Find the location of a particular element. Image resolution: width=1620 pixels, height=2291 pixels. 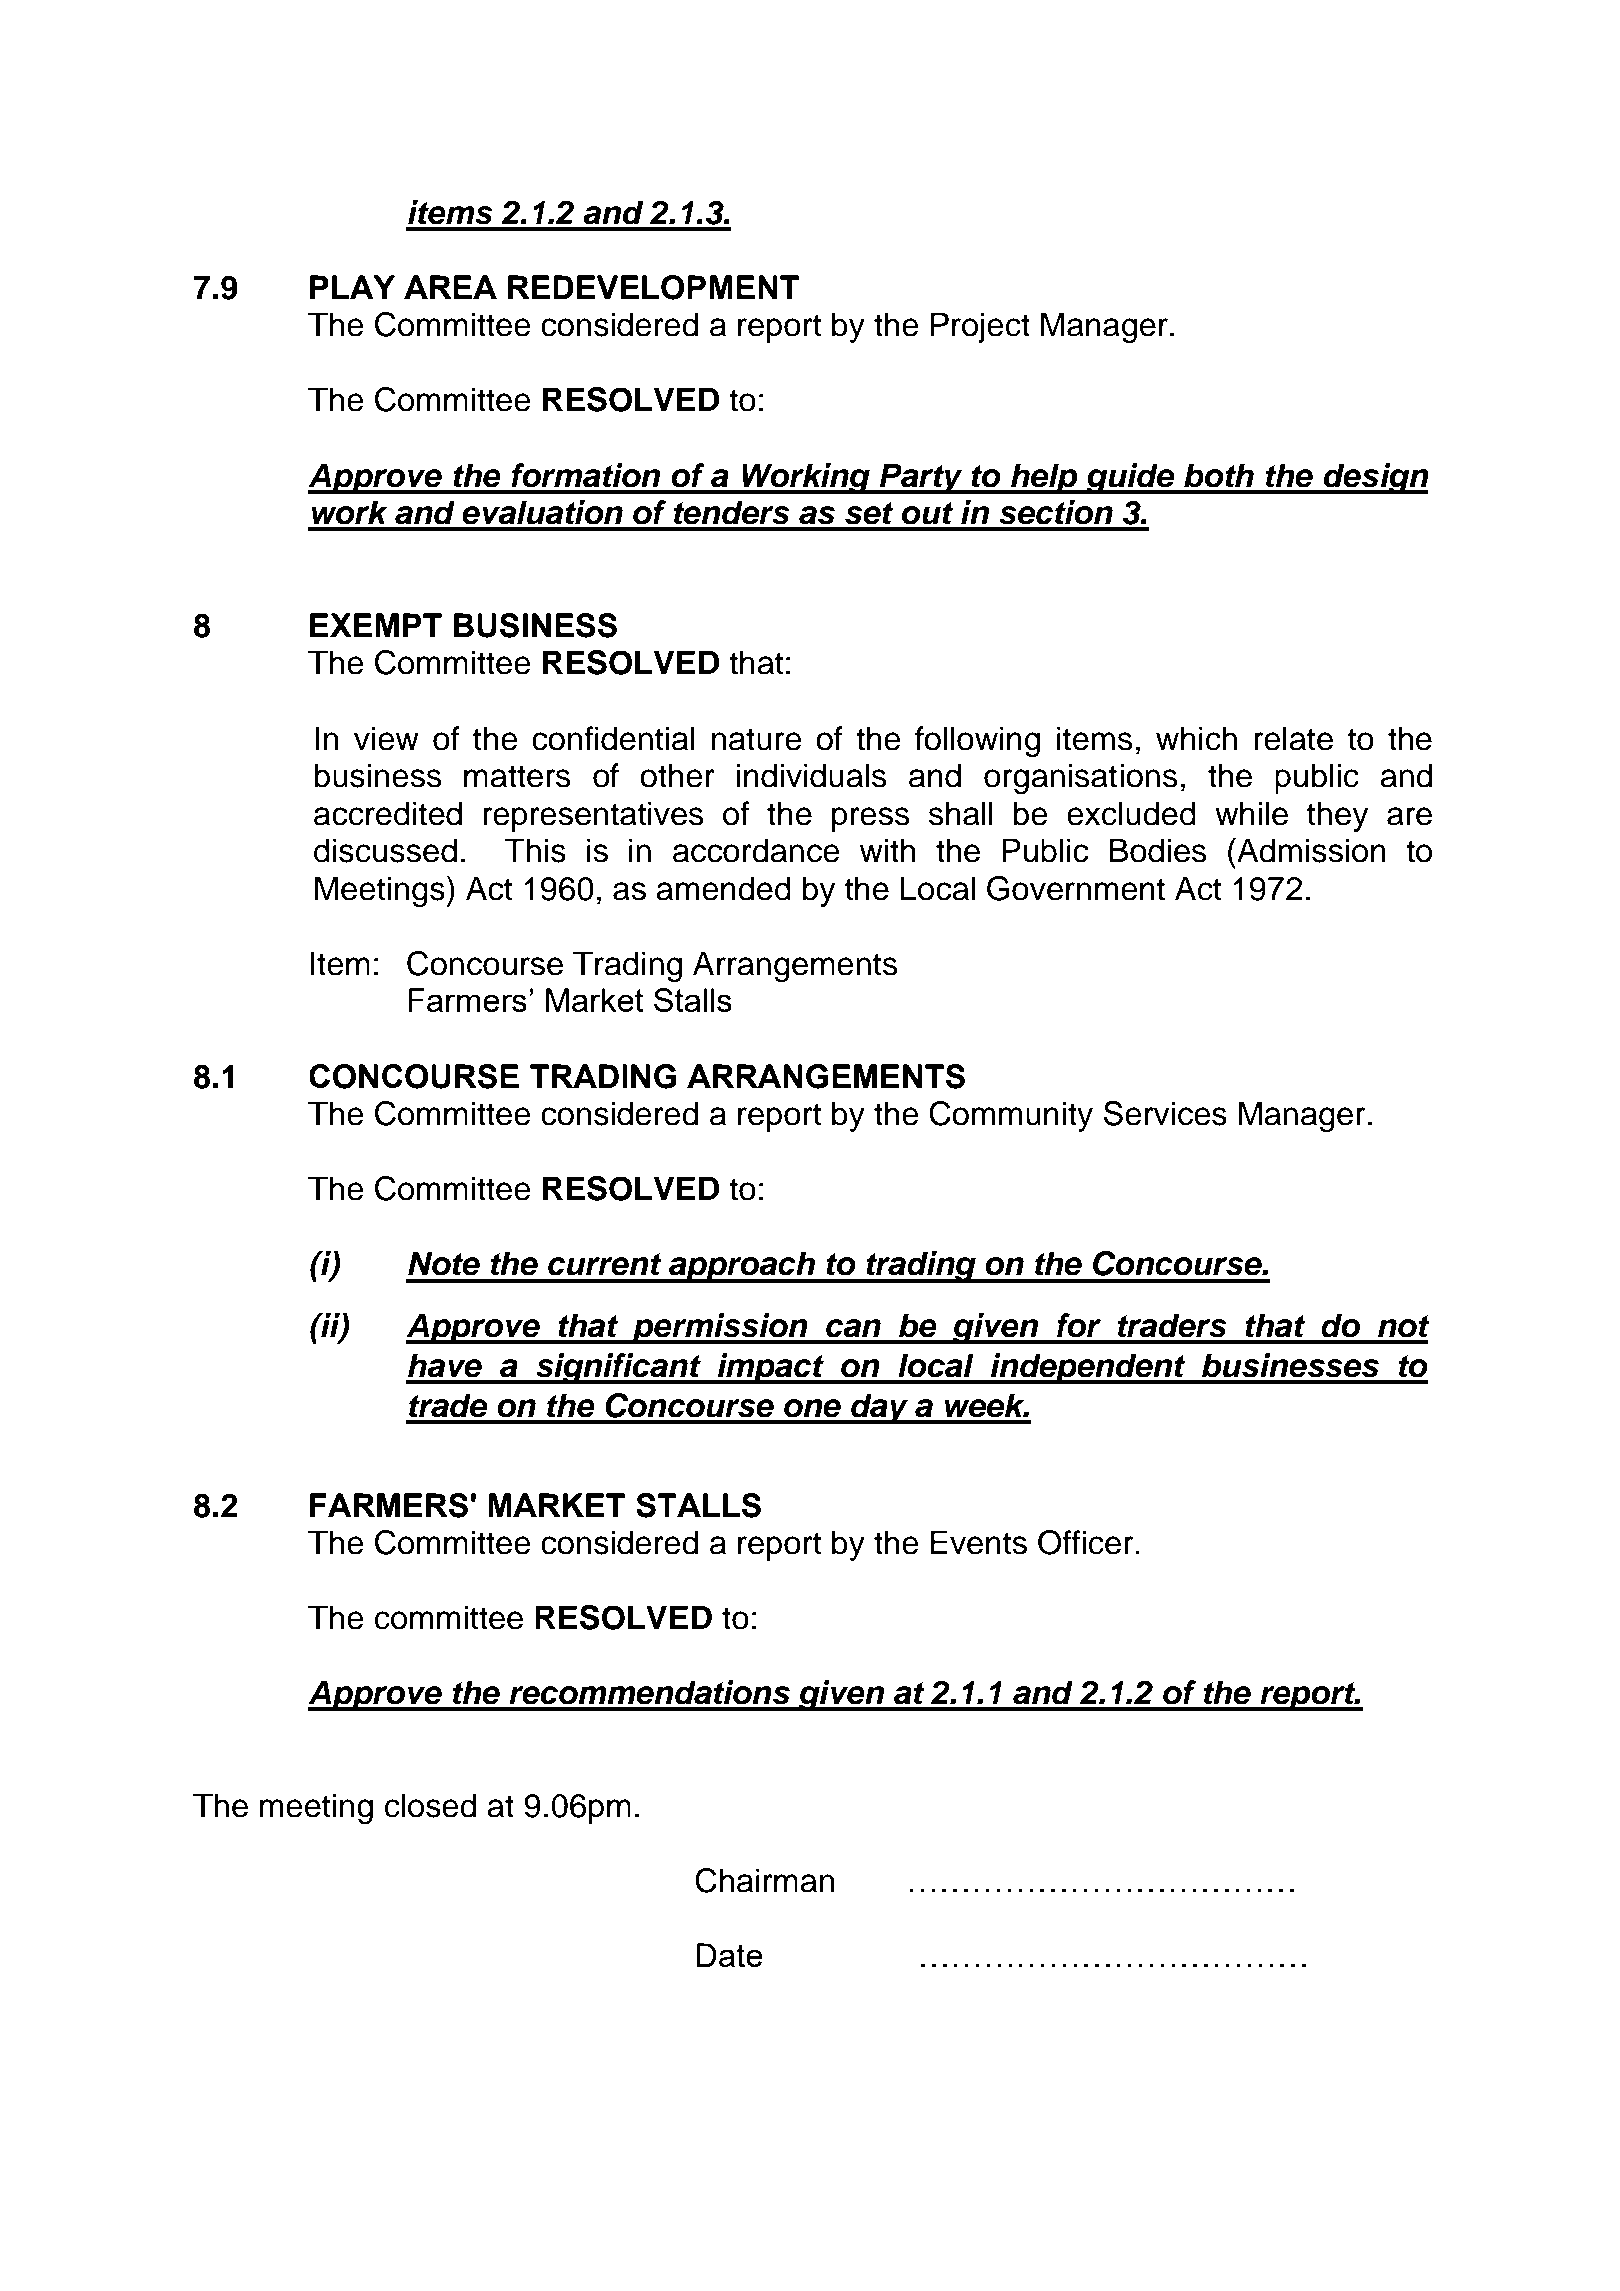

Project is located at coordinates (980, 327).
